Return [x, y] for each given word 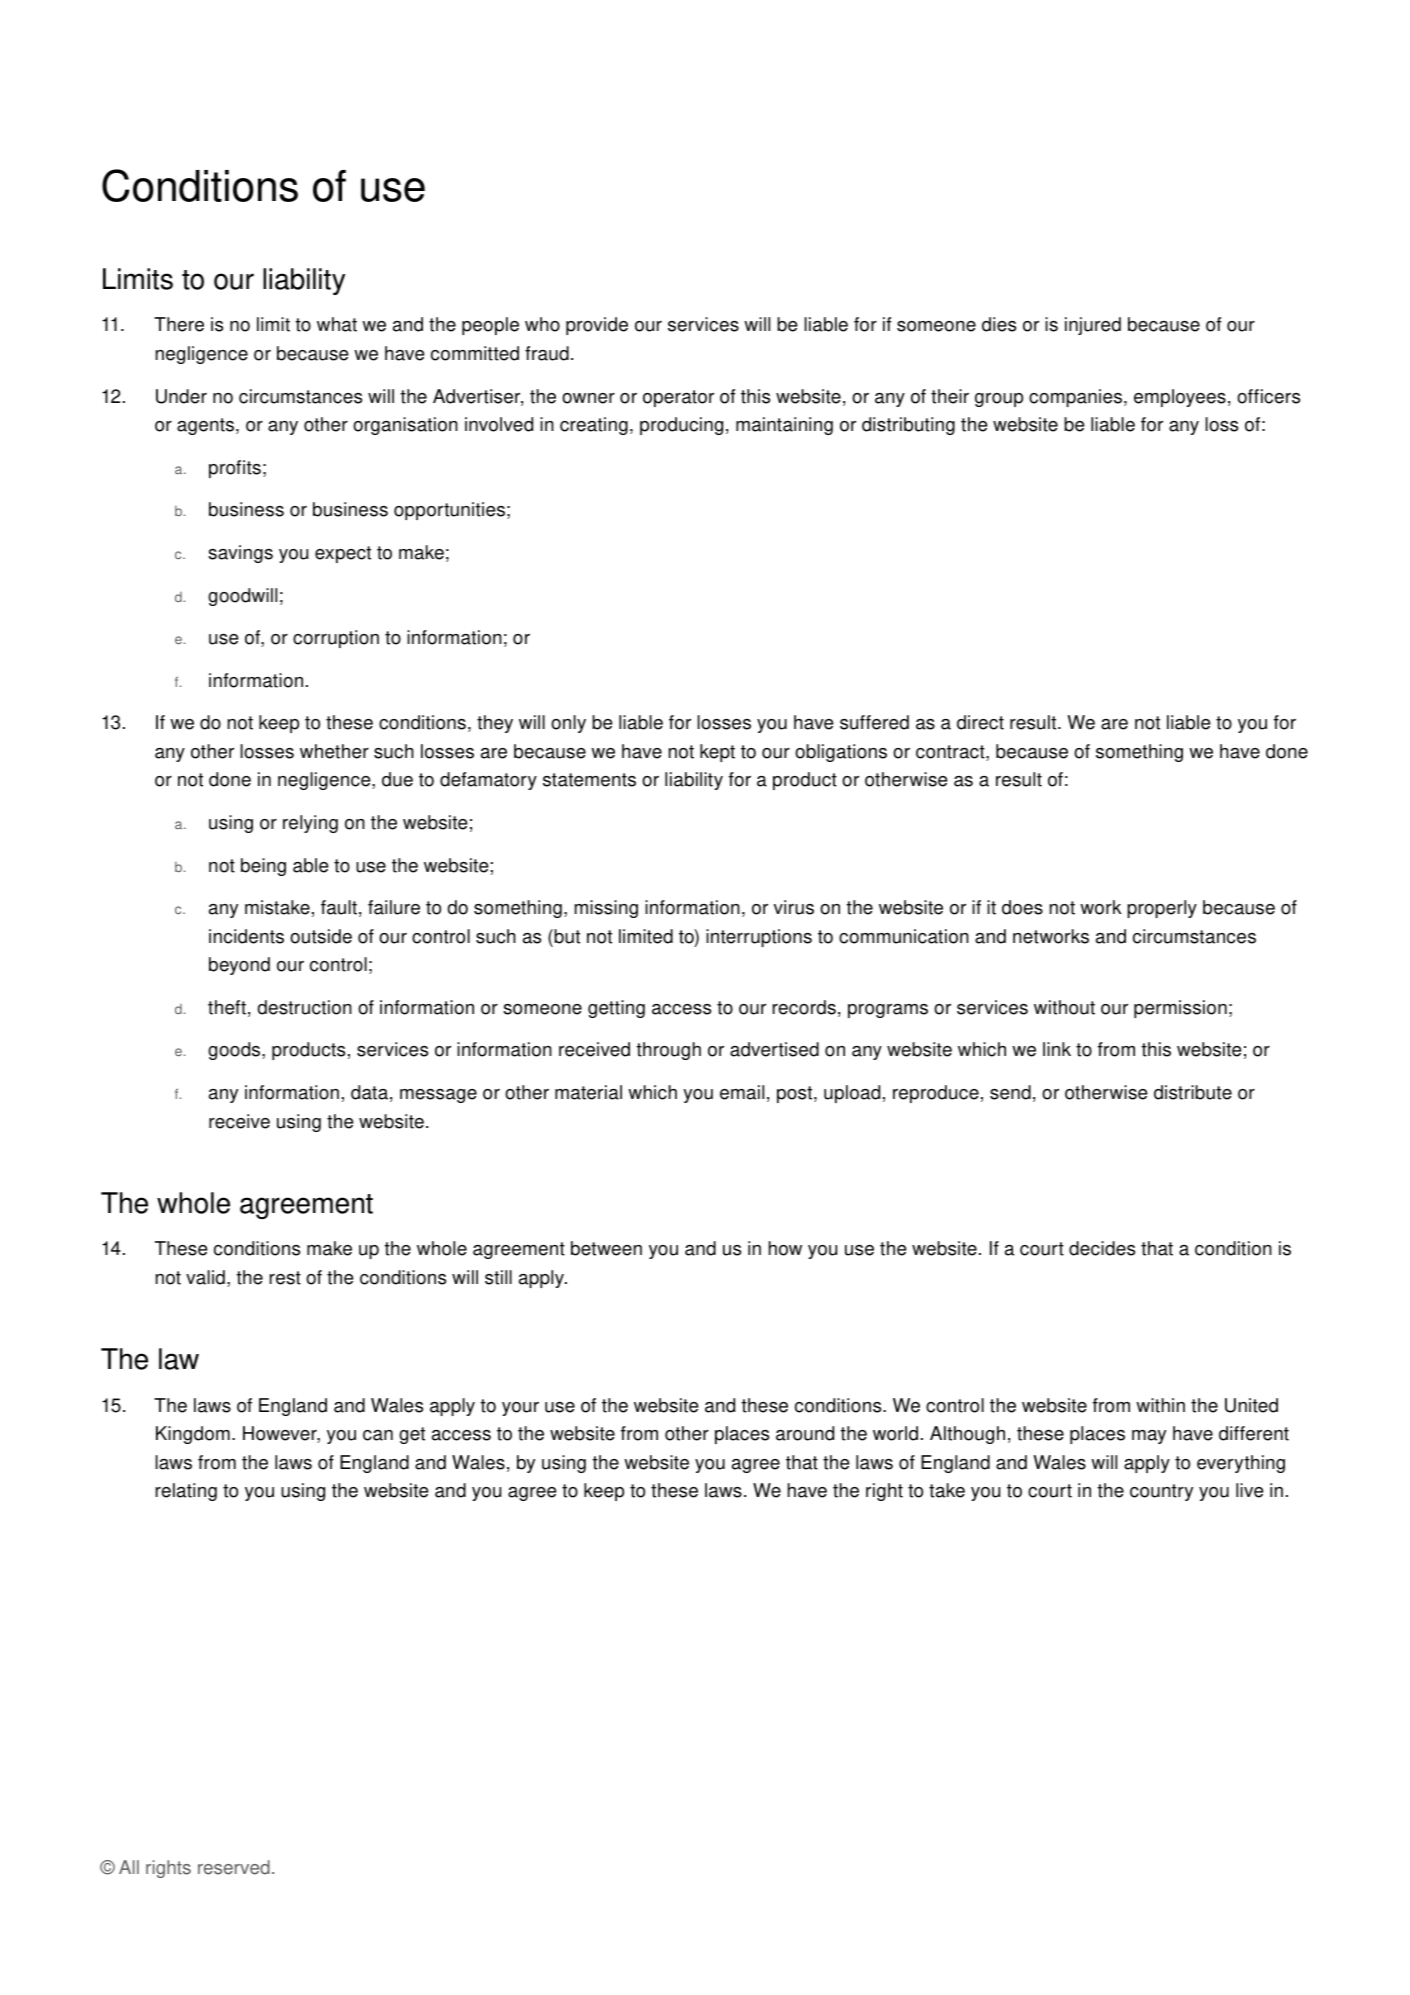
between [606, 1248]
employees [1180, 398]
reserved [234, 1867]
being [263, 867]
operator [678, 398]
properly [1162, 909]
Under [181, 396]
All [129, 1867]
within [1160, 1405]
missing [606, 909]
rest [285, 1278]
